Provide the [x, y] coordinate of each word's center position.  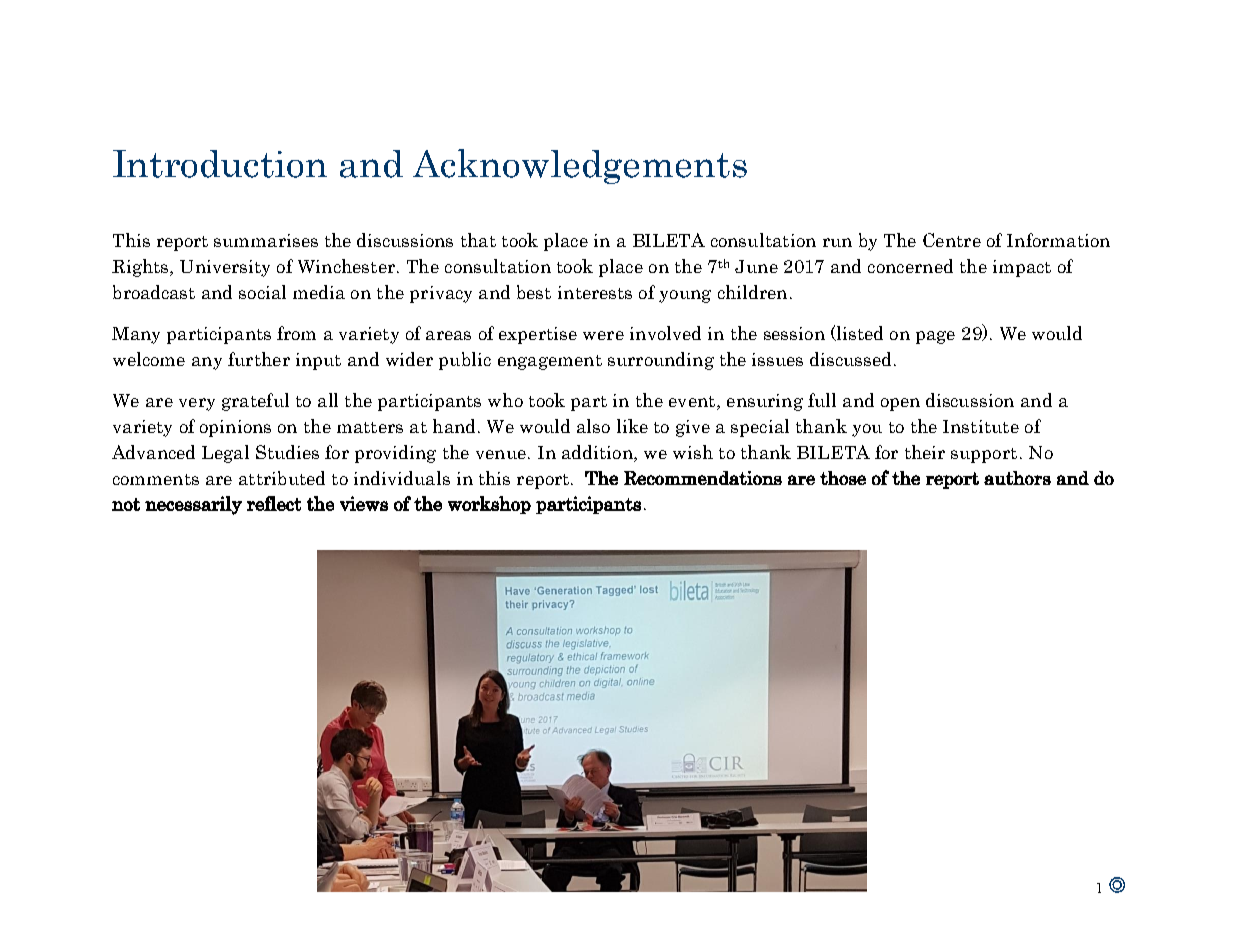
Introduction [220, 164]
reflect [274, 503]
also [593, 426]
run [837, 242]
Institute [981, 426]
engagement [550, 362]
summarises [266, 240]
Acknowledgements [580, 166]
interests [595, 292]
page [935, 337]
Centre [952, 240]
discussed [852, 359]
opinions [235, 428]
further [259, 359]
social [262, 292]
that [478, 240]
